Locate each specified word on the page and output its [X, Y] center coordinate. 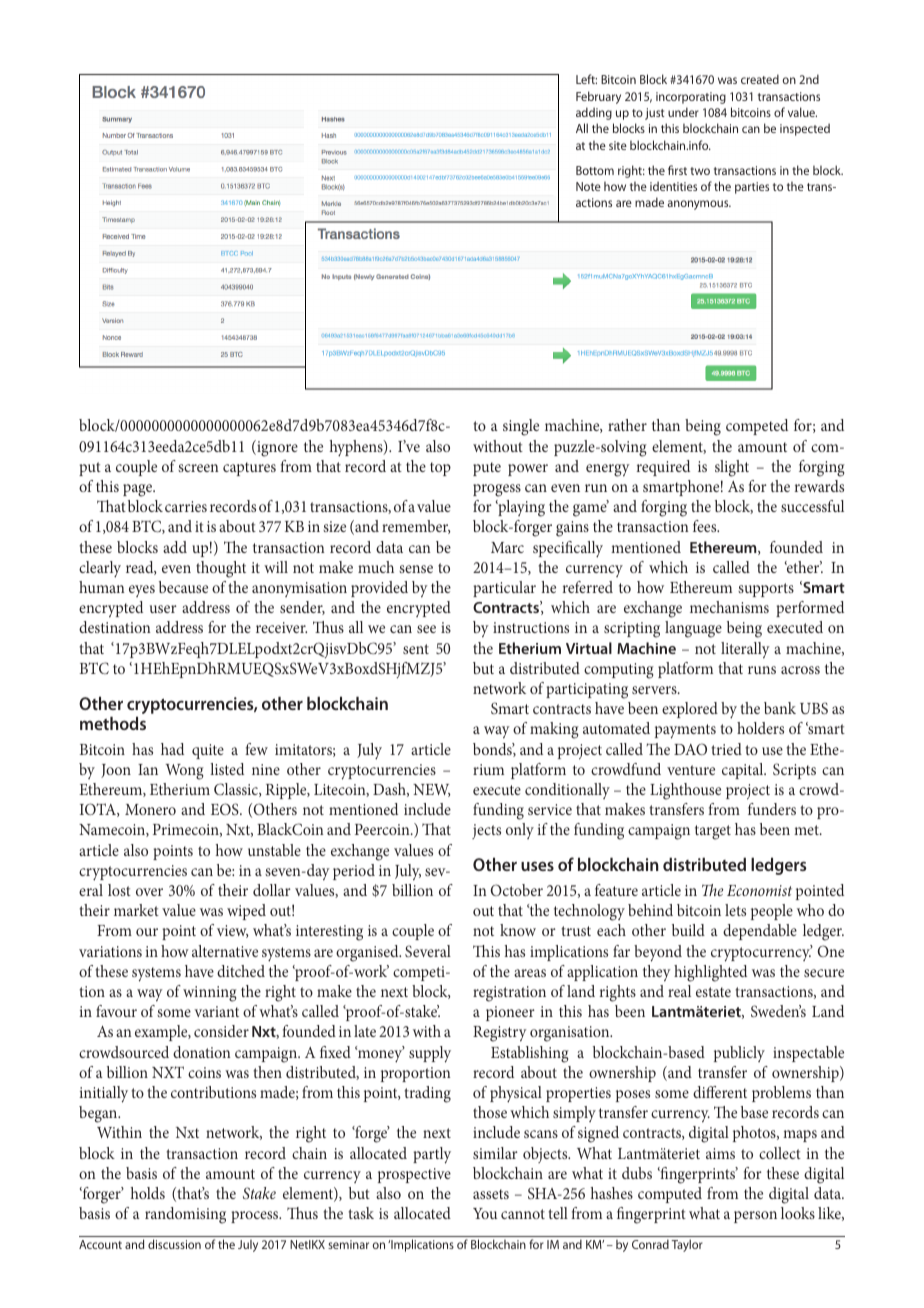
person [755, 1217]
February [598, 97]
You [485, 1213]
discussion [174, 1244]
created [760, 79]
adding [594, 113]
